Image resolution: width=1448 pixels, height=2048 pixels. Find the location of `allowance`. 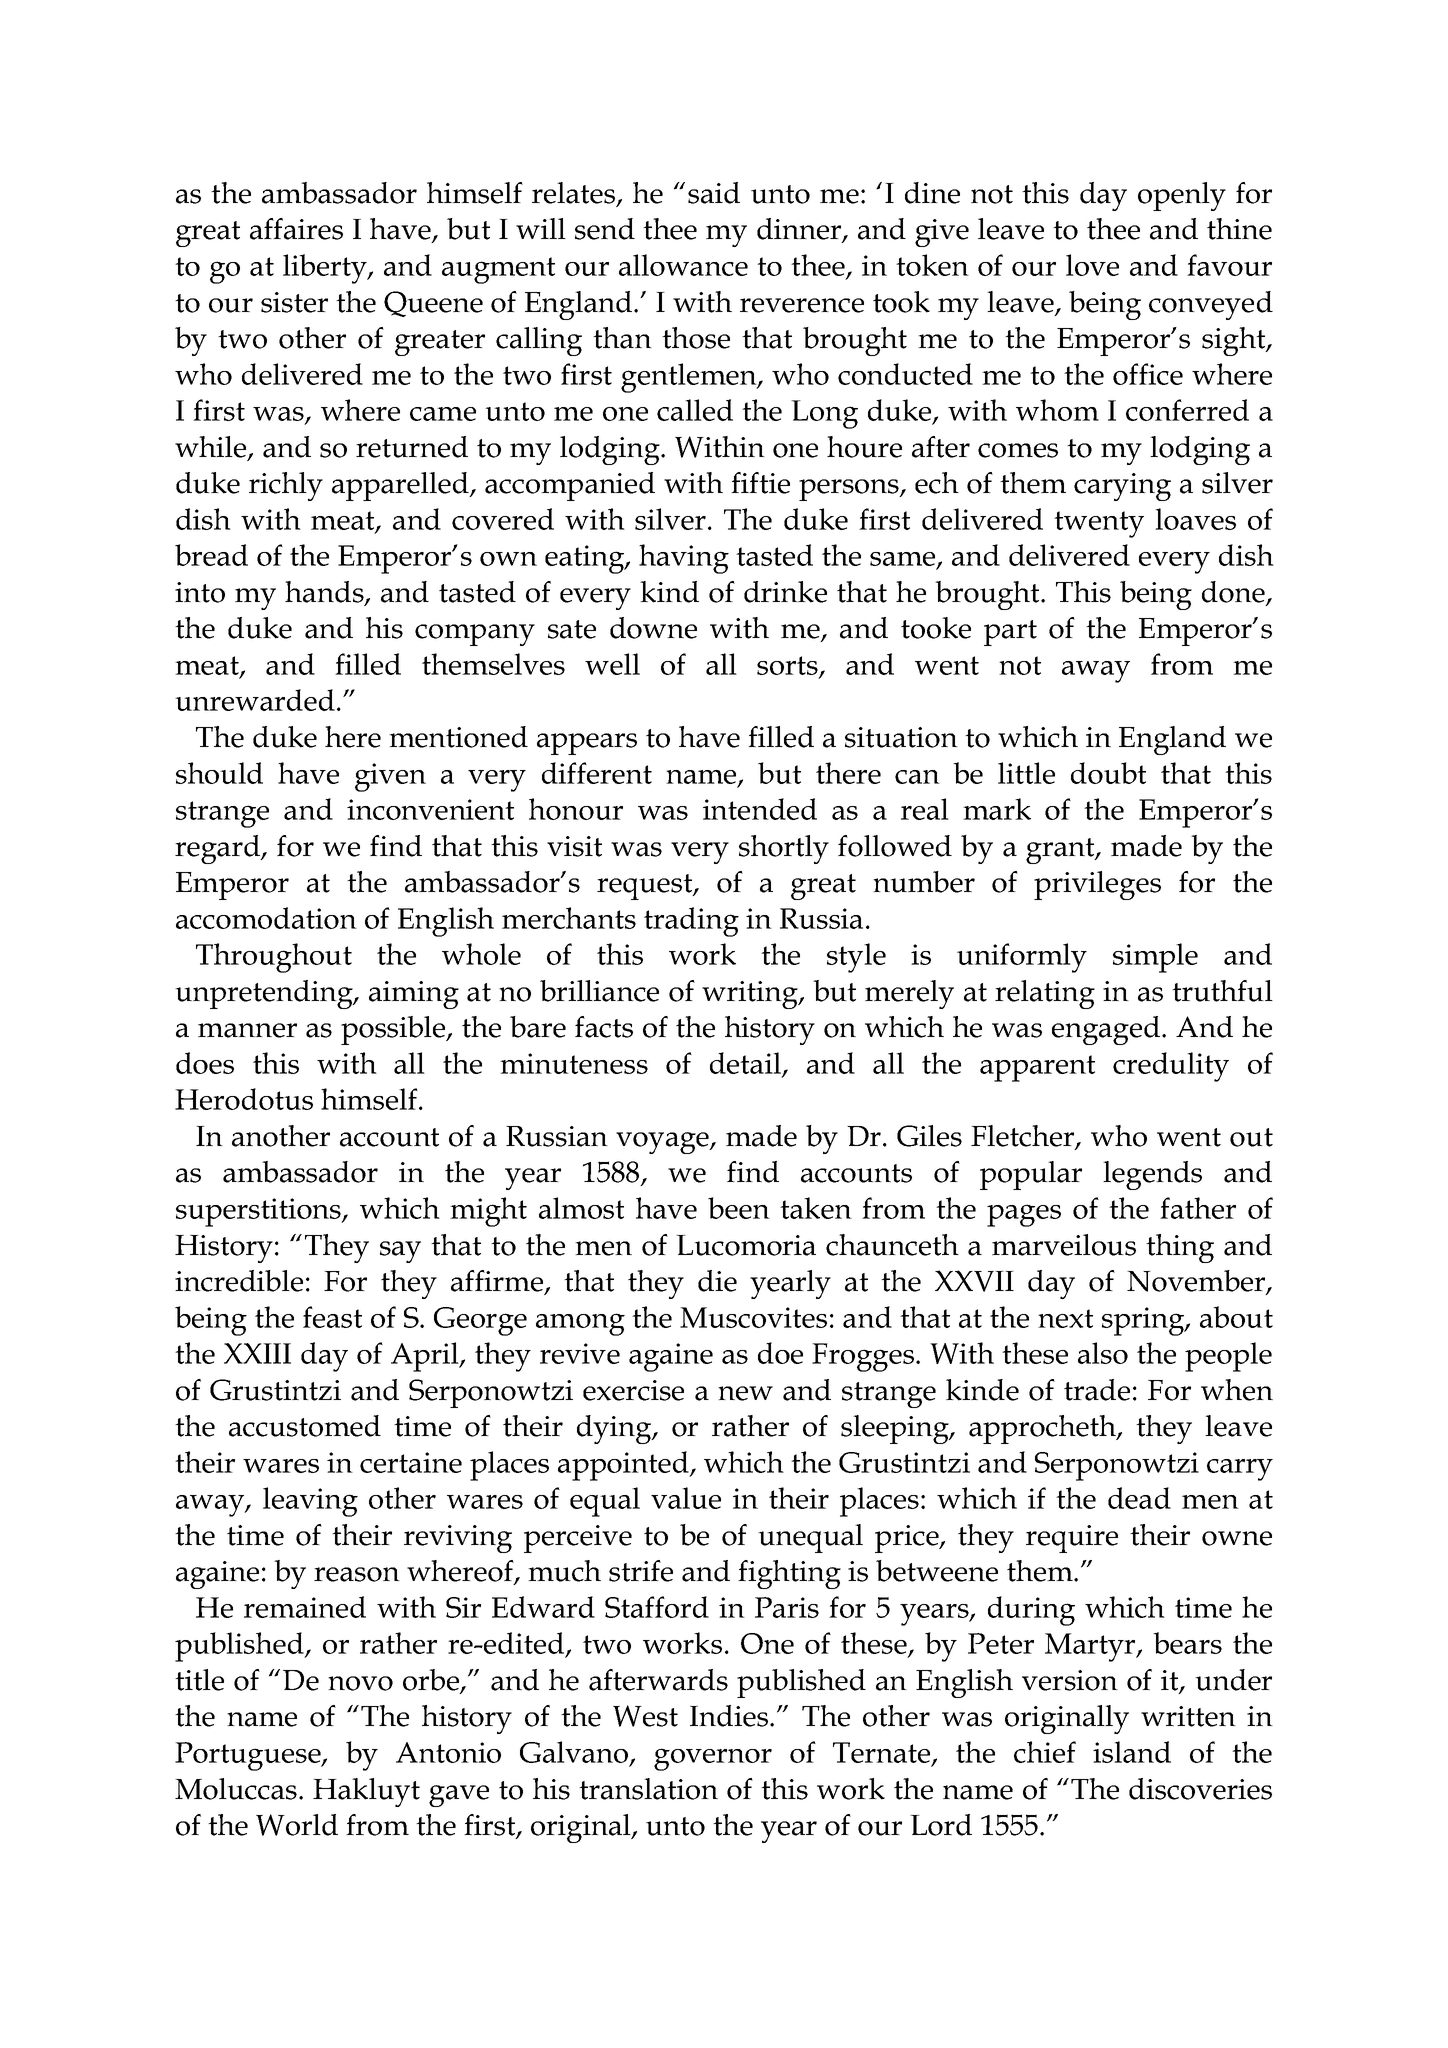

allowance is located at coordinates (683, 265).
